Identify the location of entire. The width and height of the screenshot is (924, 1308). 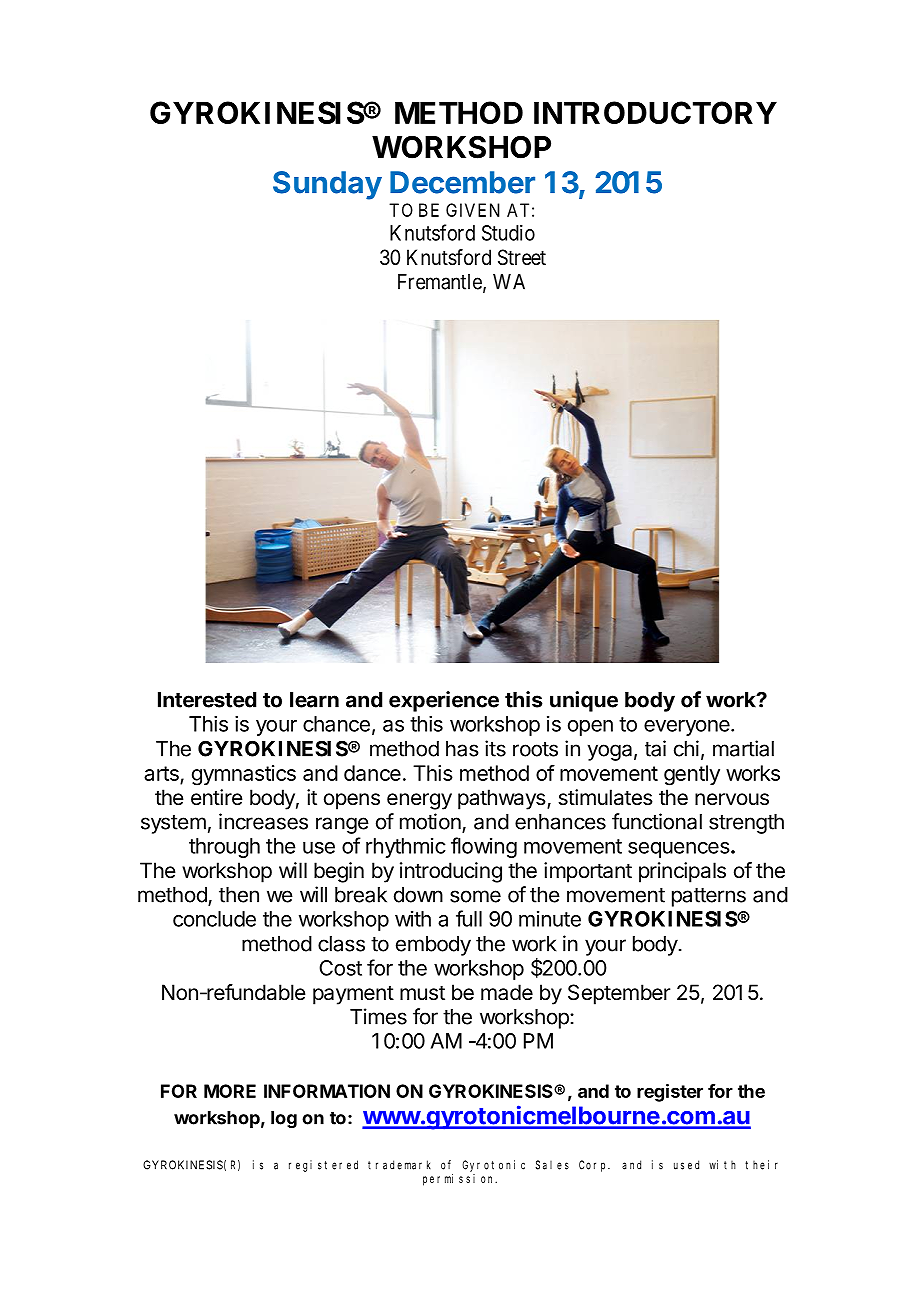
(217, 797).
